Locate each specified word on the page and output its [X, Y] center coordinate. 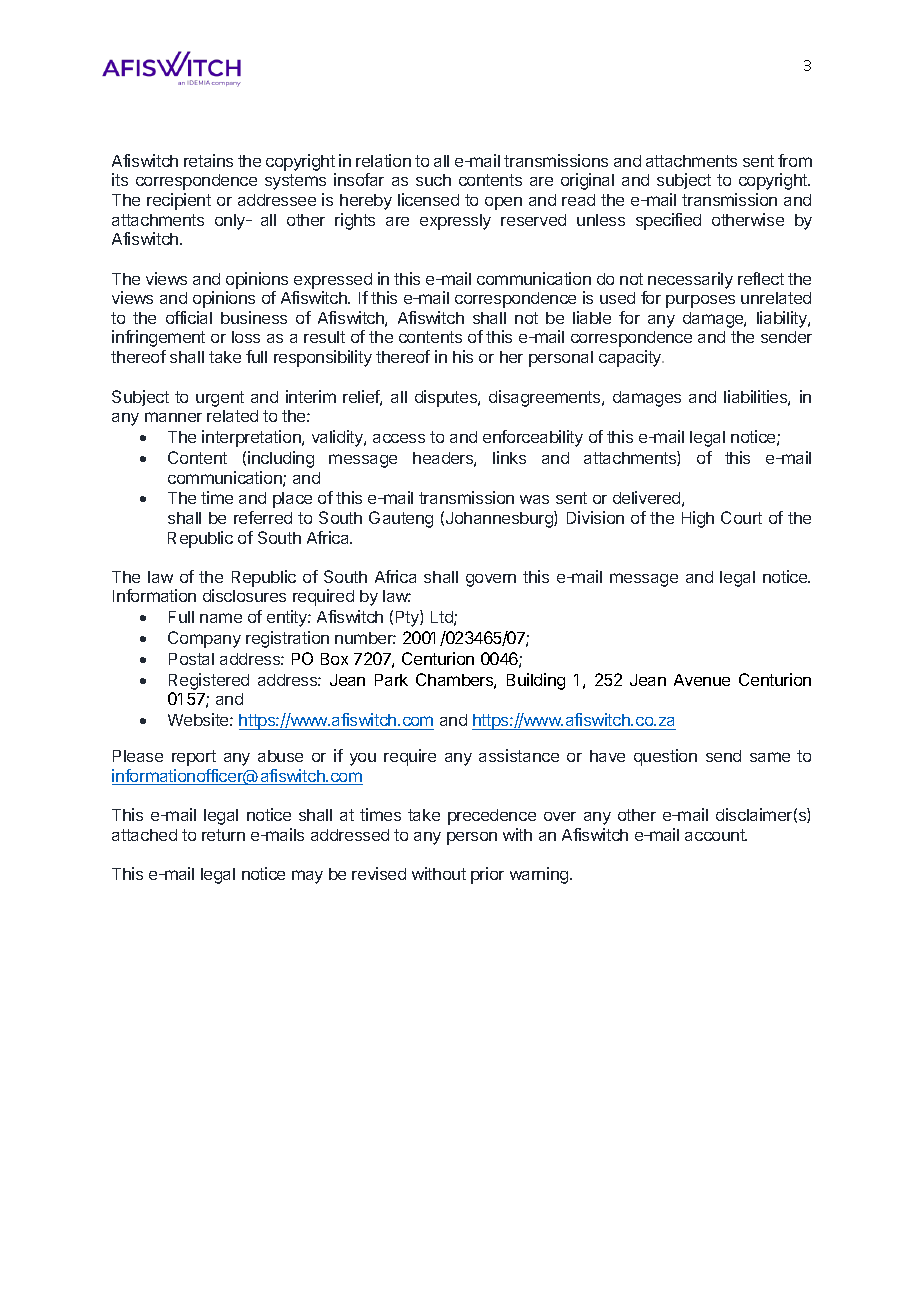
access [399, 438]
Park [391, 680]
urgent [220, 399]
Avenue [702, 680]
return [223, 835]
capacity [631, 358]
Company [204, 639]
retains [208, 160]
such [433, 180]
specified [668, 221]
